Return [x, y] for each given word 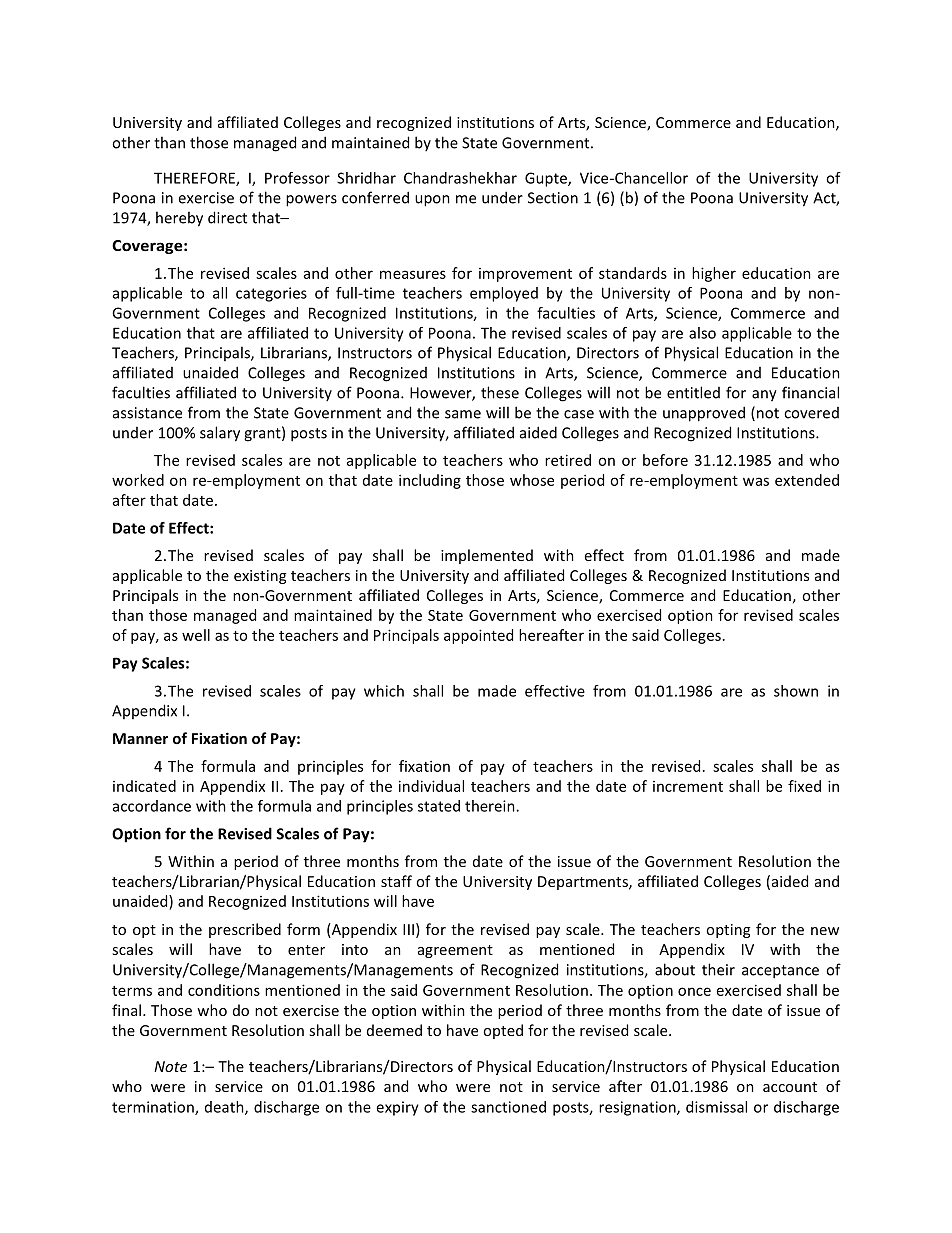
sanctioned [508, 1107]
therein [491, 806]
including [430, 481]
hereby [179, 219]
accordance [152, 806]
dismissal [716, 1107]
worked [138, 480]
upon [432, 201]
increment [688, 786]
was [756, 481]
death [225, 1108]
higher [714, 274]
